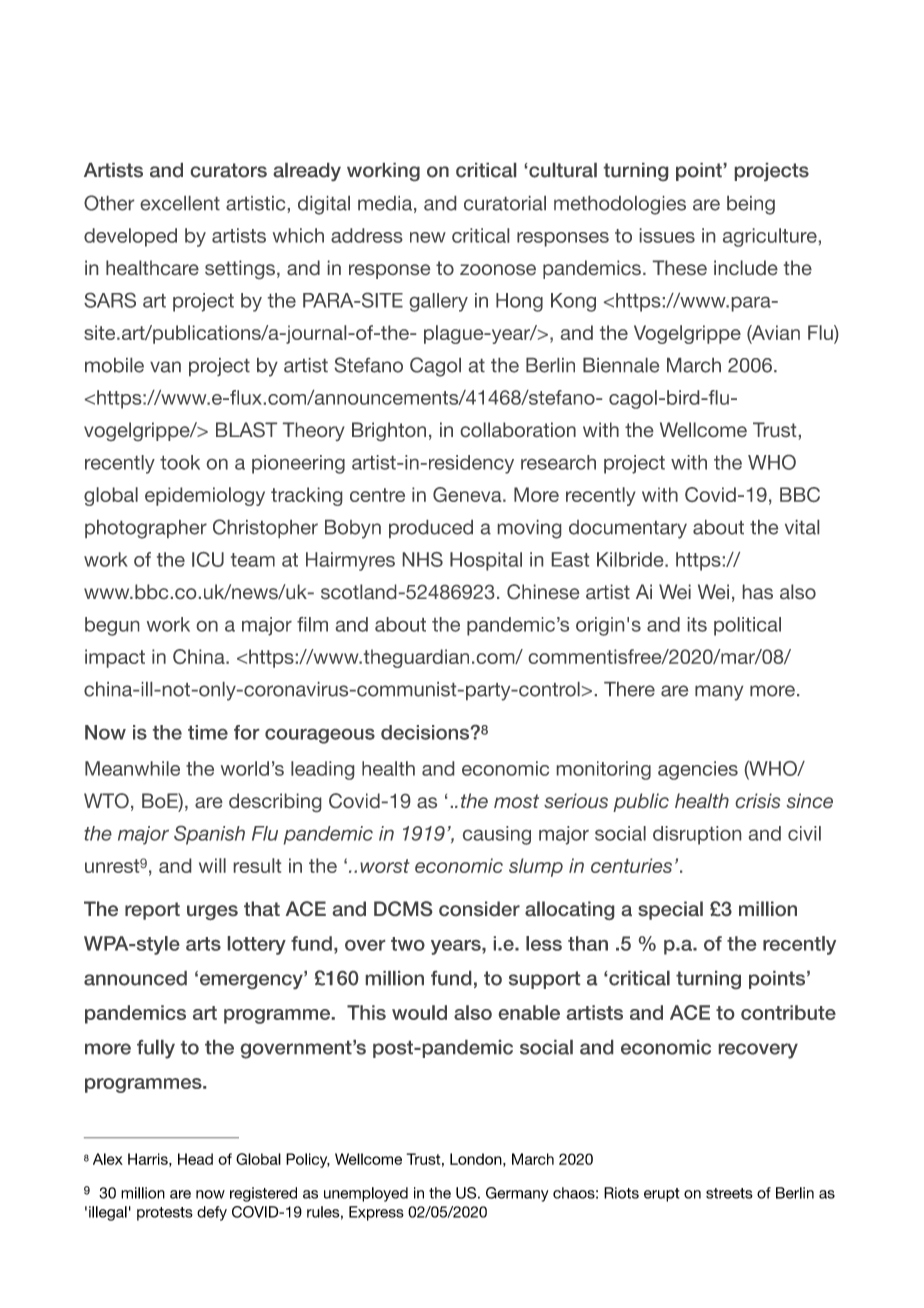  Describe the element at coordinates (180, 203) in the document. I see `excellent` at that location.
